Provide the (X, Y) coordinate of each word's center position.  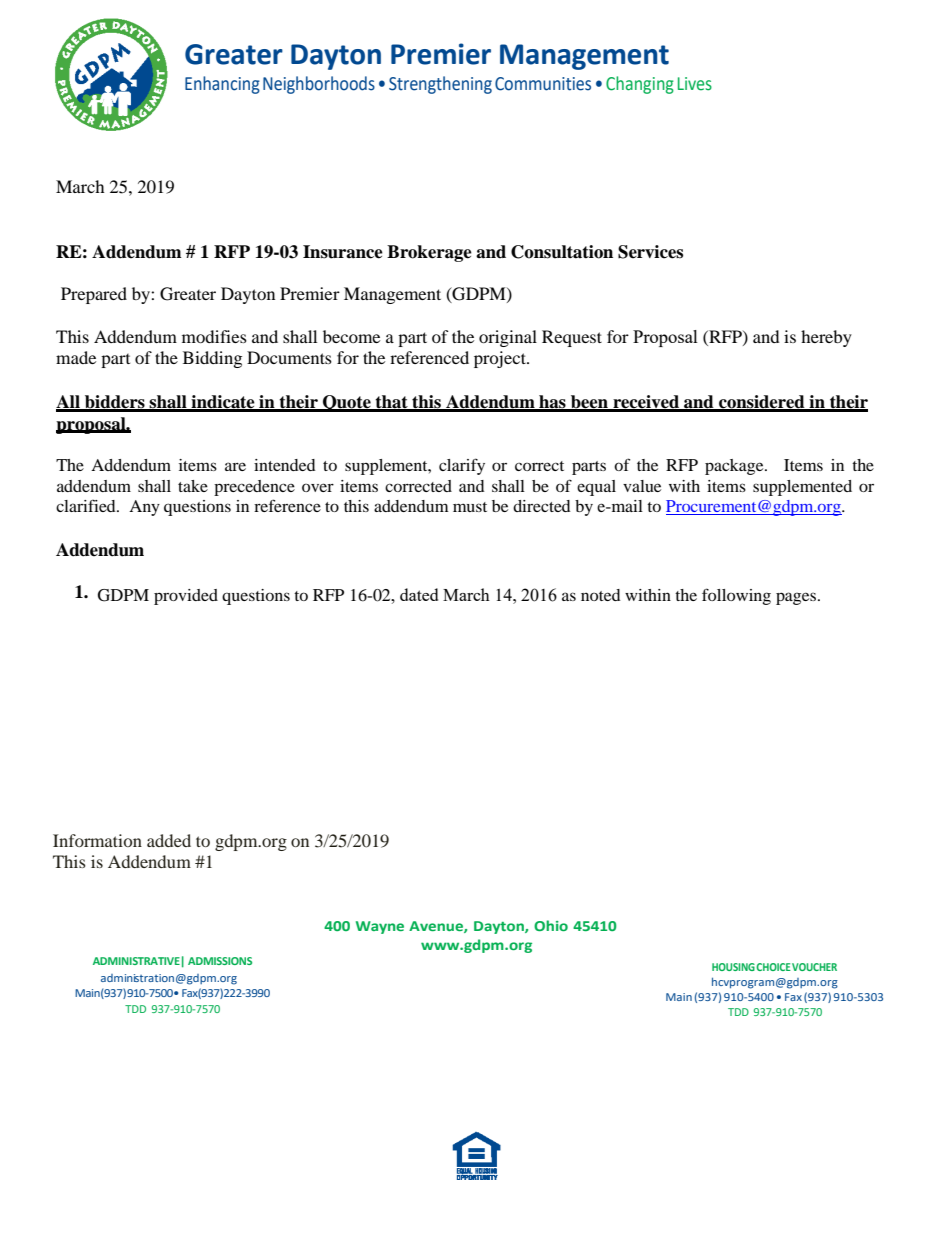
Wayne (380, 927)
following (736, 596)
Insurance (343, 252)
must (470, 507)
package (735, 467)
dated (419, 594)
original (508, 338)
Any (144, 508)
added (169, 840)
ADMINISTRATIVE (136, 961)
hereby (826, 338)
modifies (214, 336)
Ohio (551, 925)
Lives (695, 84)
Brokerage (429, 253)
